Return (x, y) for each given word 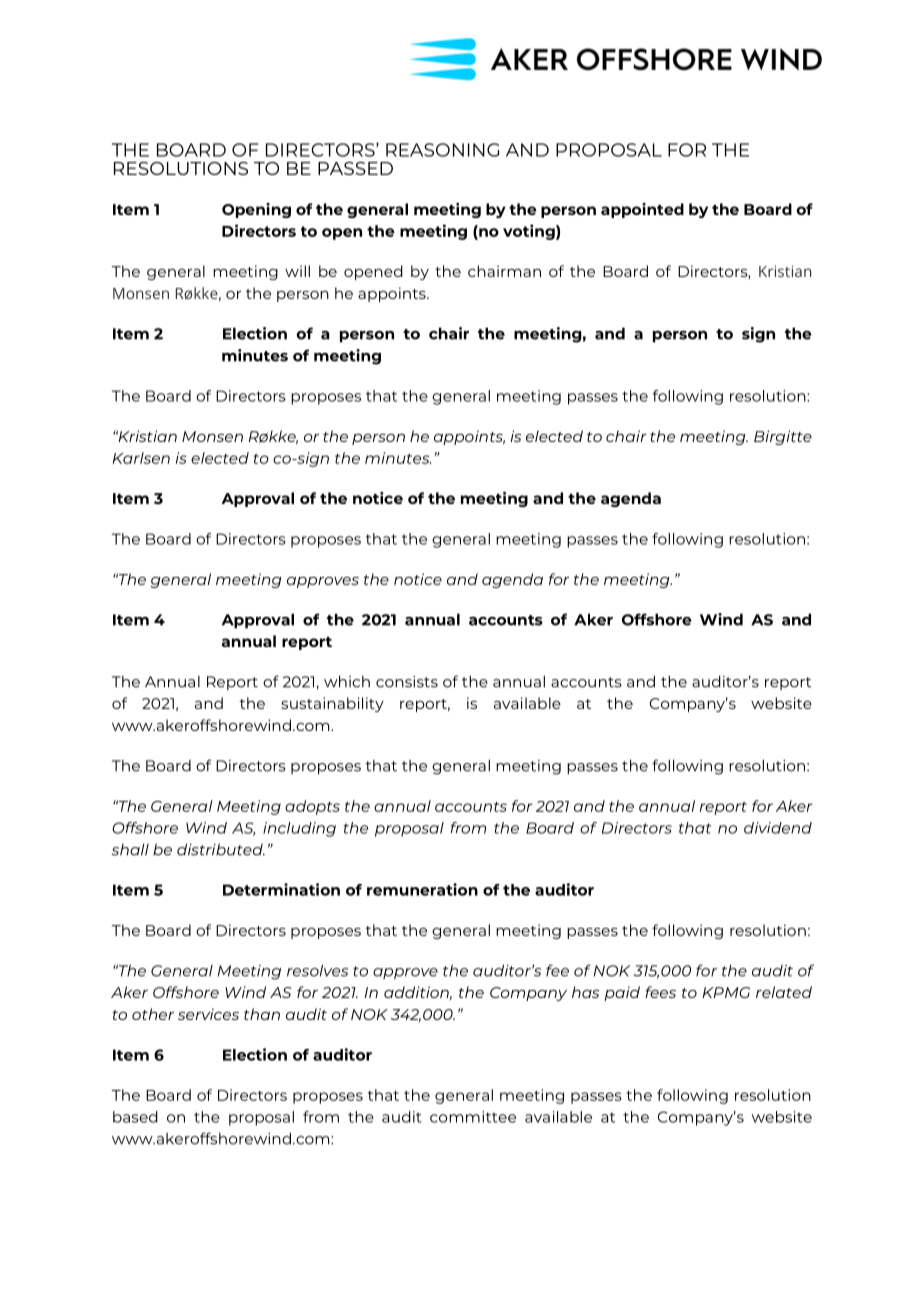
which (347, 681)
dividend (778, 828)
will (297, 271)
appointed (642, 210)
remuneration (422, 889)
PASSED (355, 168)
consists (407, 682)
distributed (221, 849)
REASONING (442, 150)
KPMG (726, 992)
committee (473, 1117)
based (135, 1117)
